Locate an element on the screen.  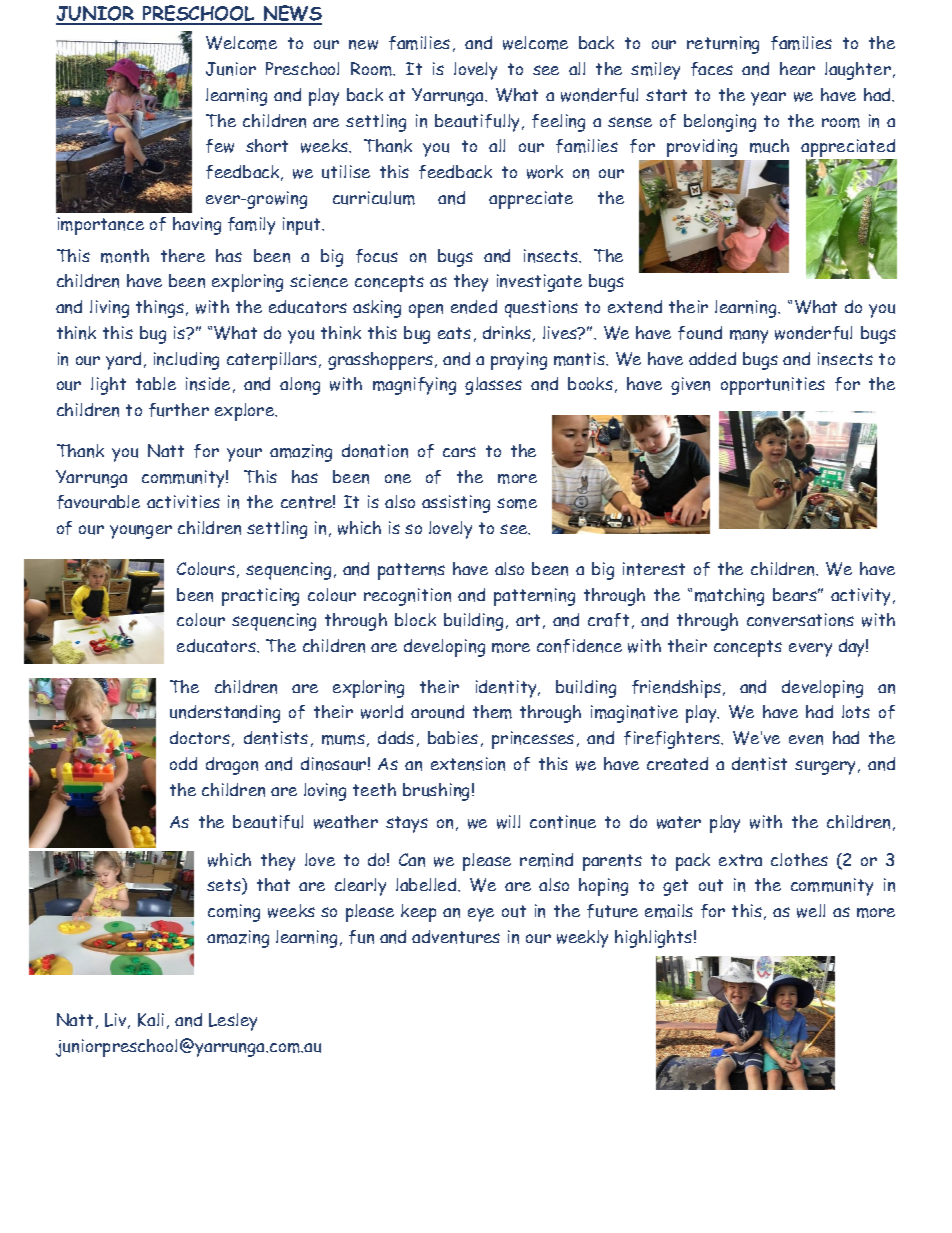
matching is located at coordinates (729, 597).
